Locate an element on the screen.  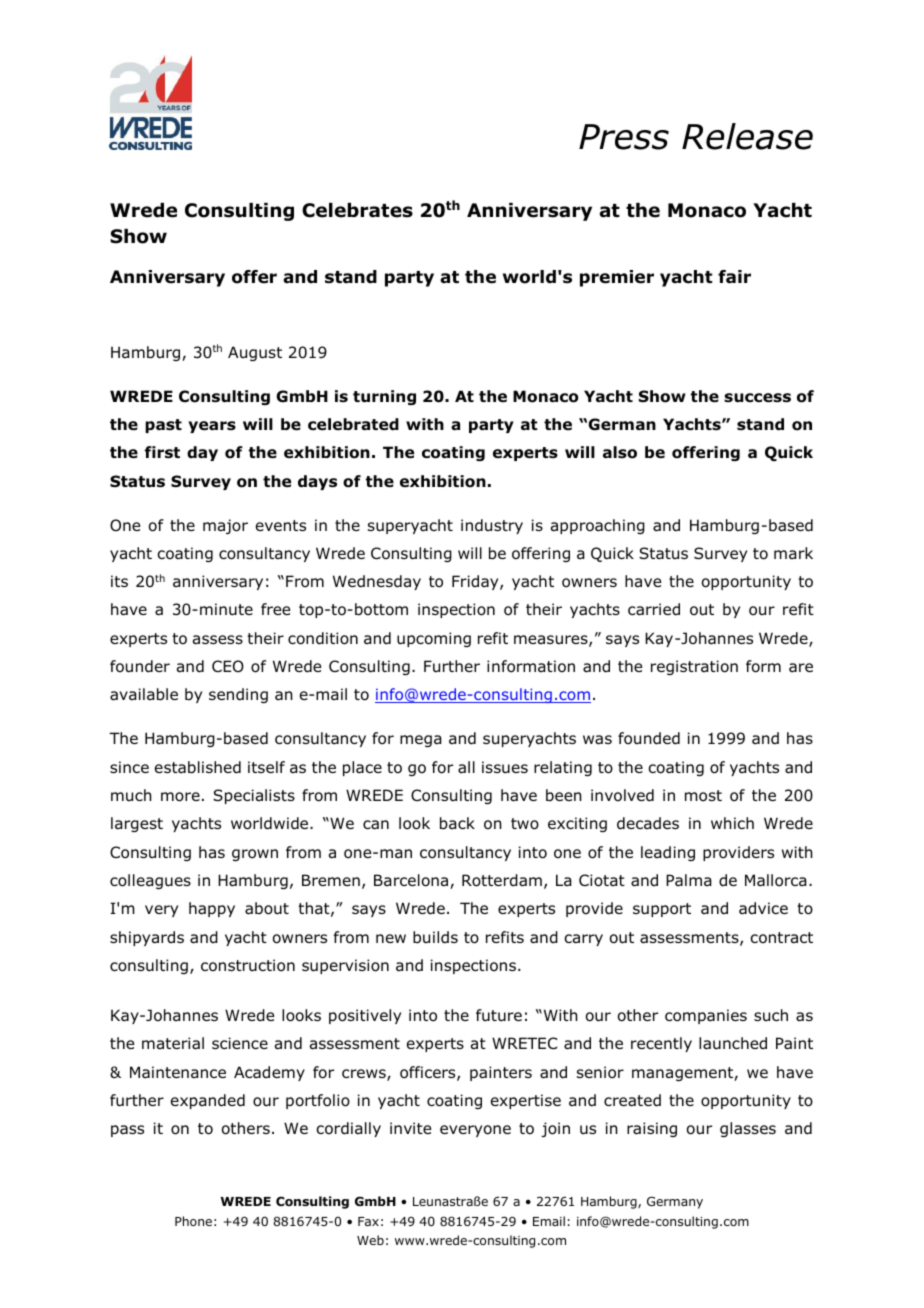
Press is located at coordinates (624, 137).
